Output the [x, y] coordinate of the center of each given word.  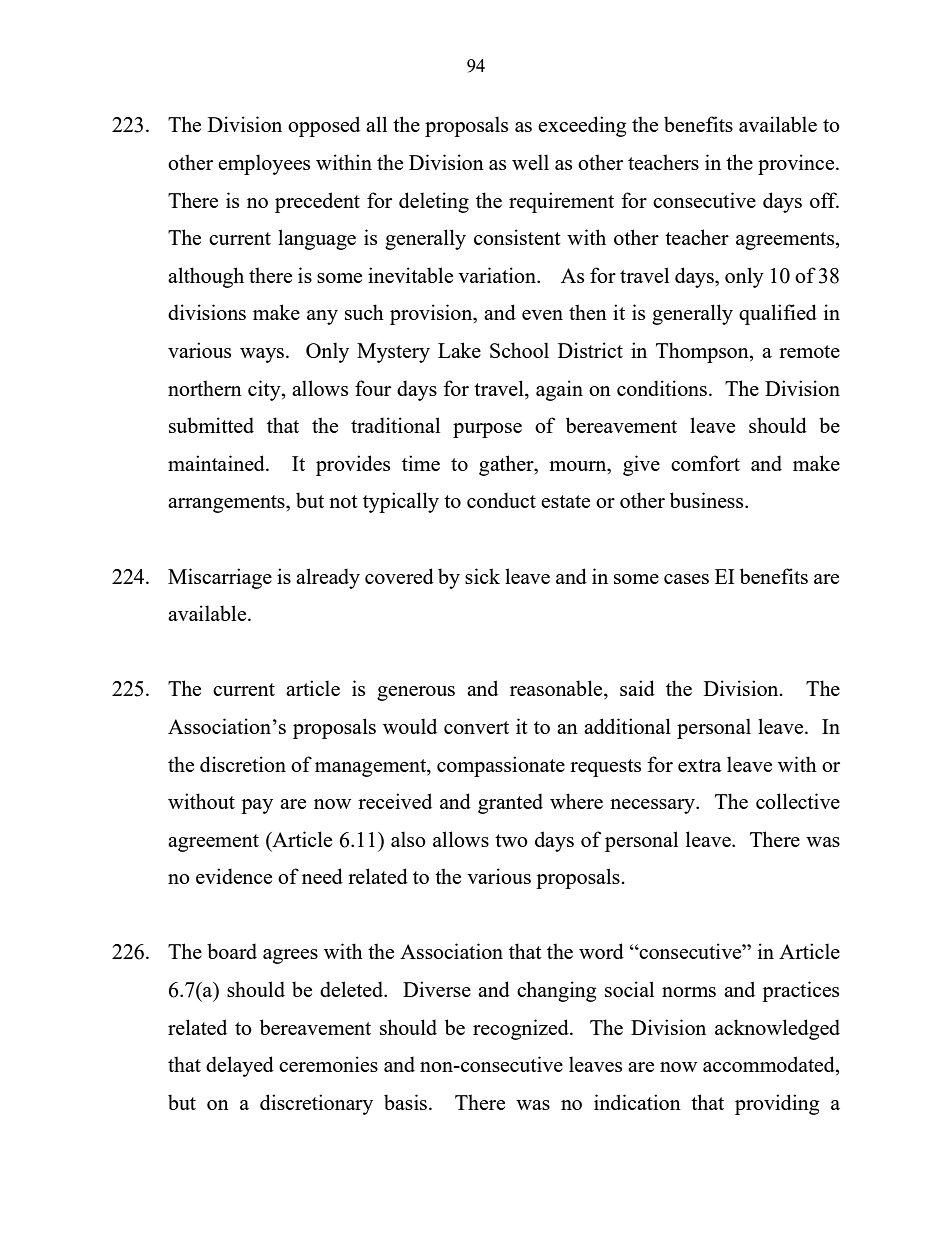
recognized [522, 1029]
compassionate [501, 766]
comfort [705, 463]
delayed [240, 1066]
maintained [217, 463]
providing [777, 1104]
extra [700, 765]
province [797, 164]
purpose [487, 430]
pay [257, 806]
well [530, 162]
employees [264, 164]
